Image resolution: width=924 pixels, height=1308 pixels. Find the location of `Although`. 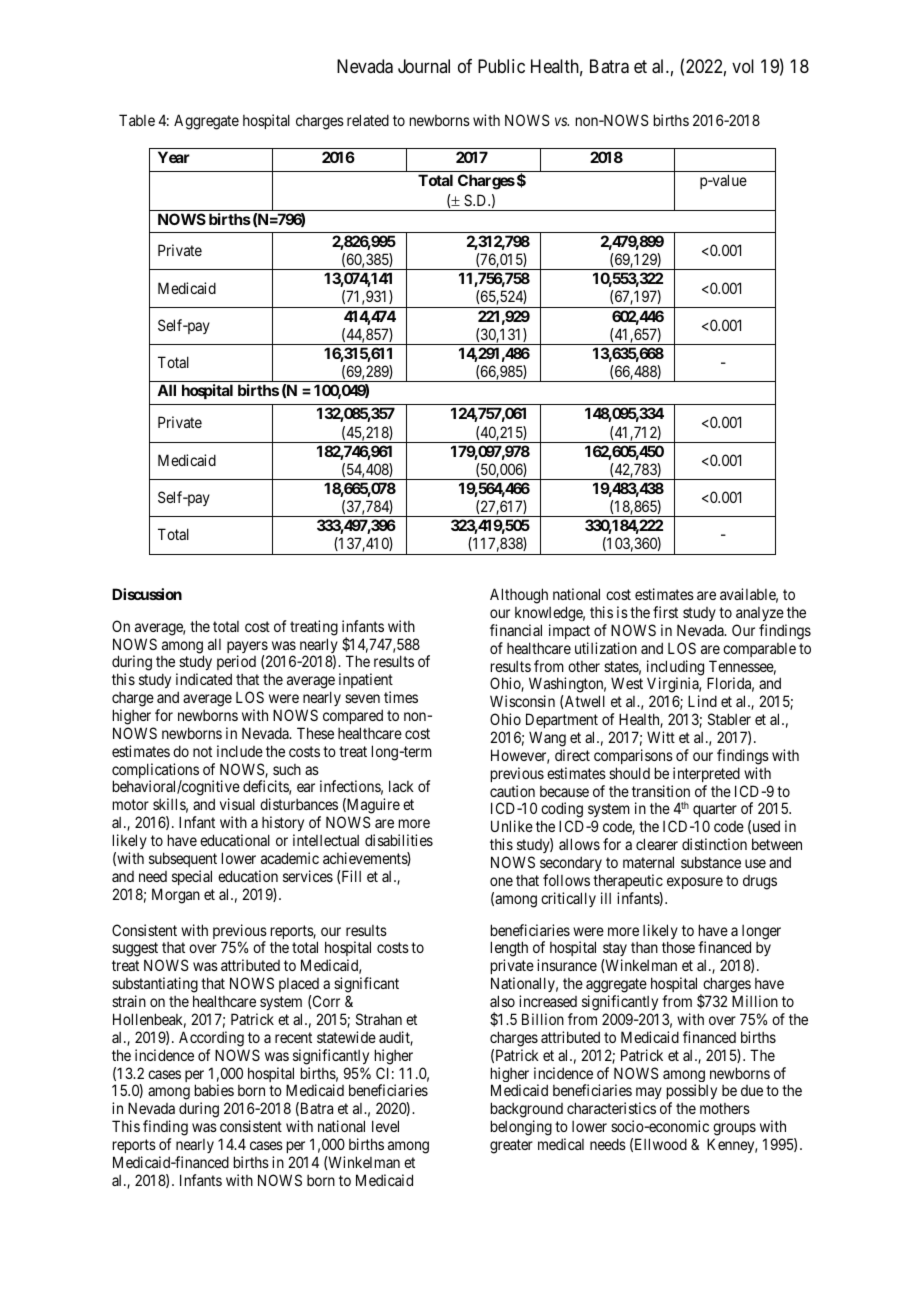

Although is located at coordinates (519, 596).
